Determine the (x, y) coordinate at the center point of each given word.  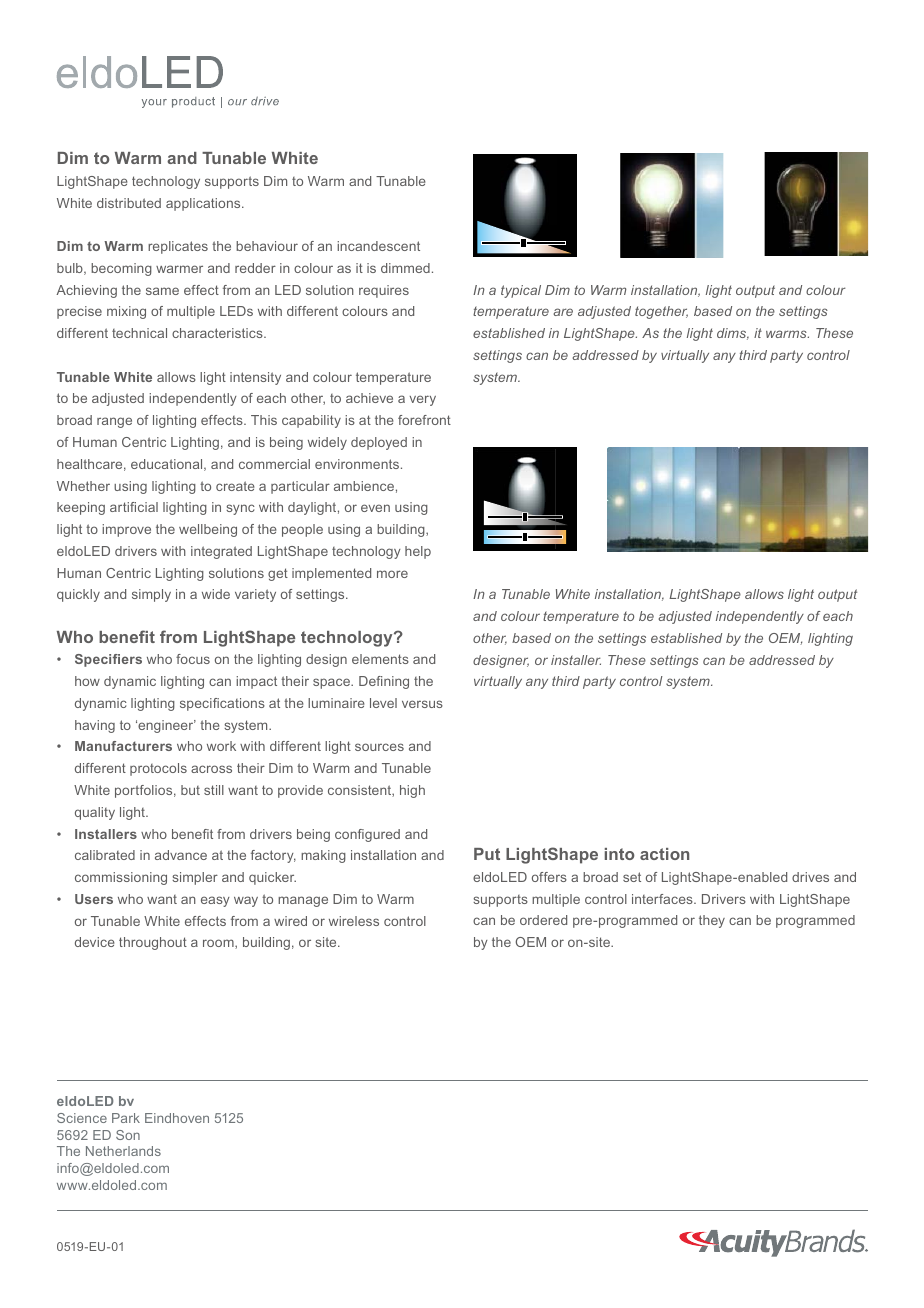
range (114, 422)
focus (193, 659)
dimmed (405, 268)
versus (422, 704)
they (712, 921)
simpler (195, 878)
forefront (424, 420)
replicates (178, 247)
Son (128, 1135)
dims (733, 334)
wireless (354, 921)
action (664, 854)
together (661, 312)
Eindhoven (177, 1118)
